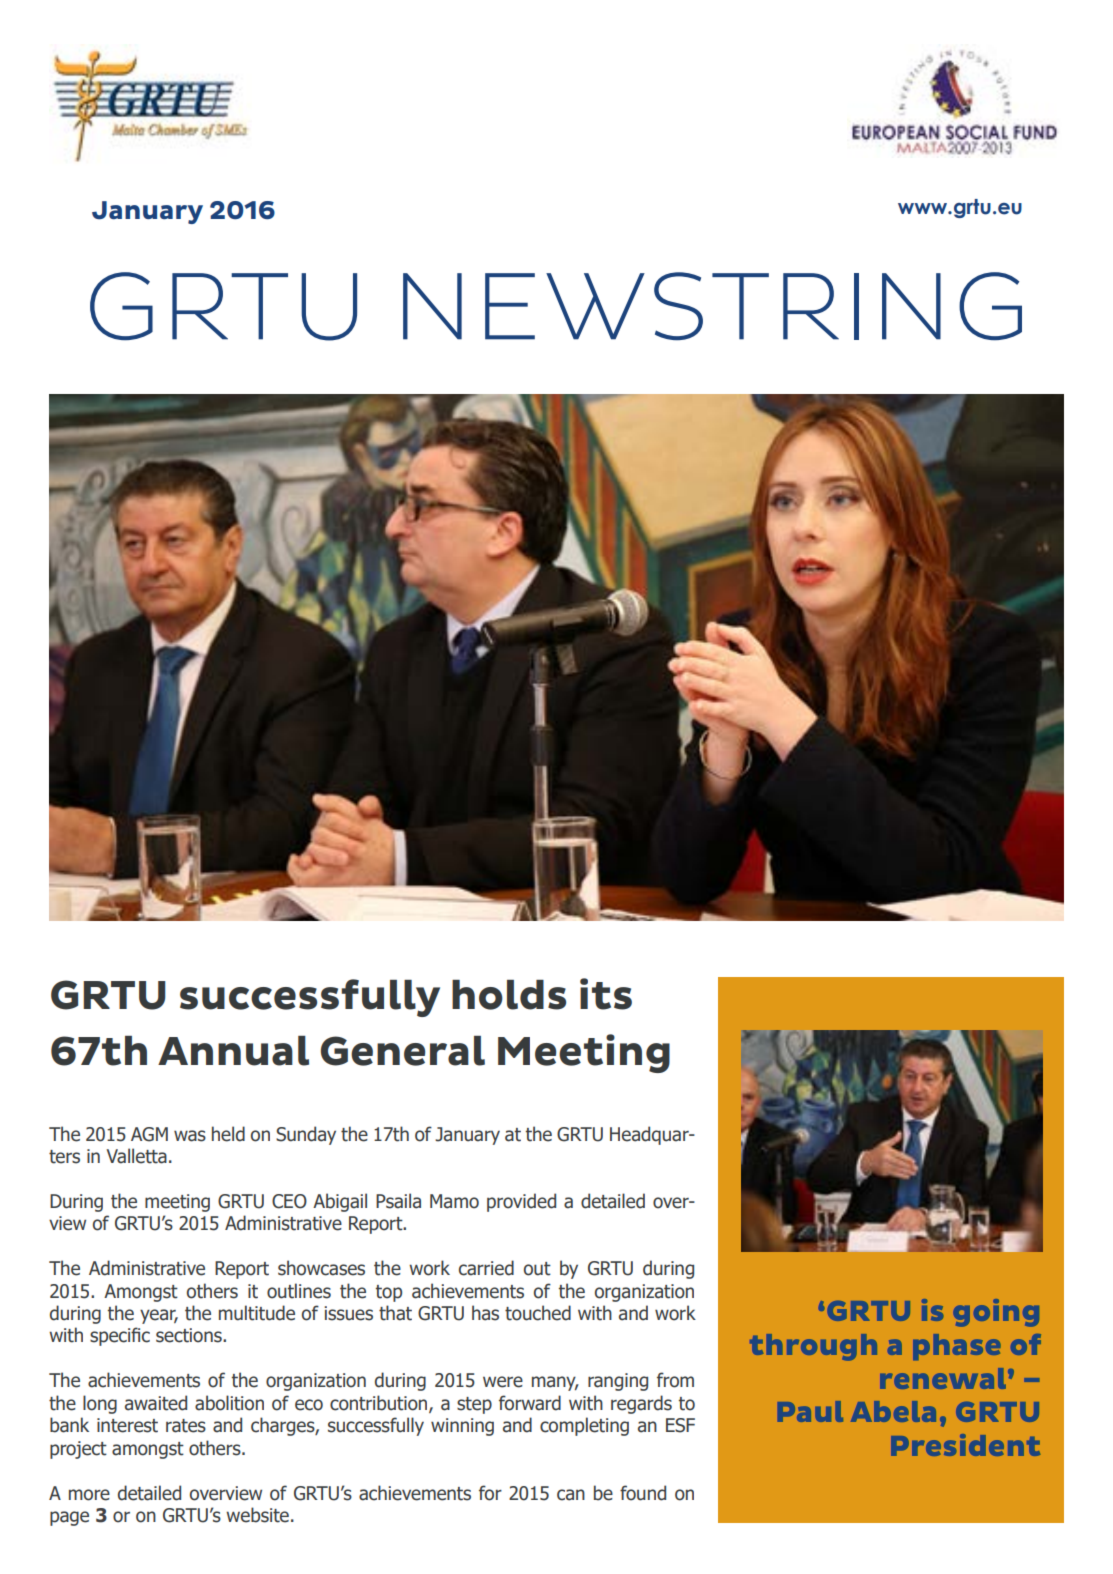  What do you see at coordinates (509, 995) in the screenshot?
I see `holds` at bounding box center [509, 995].
